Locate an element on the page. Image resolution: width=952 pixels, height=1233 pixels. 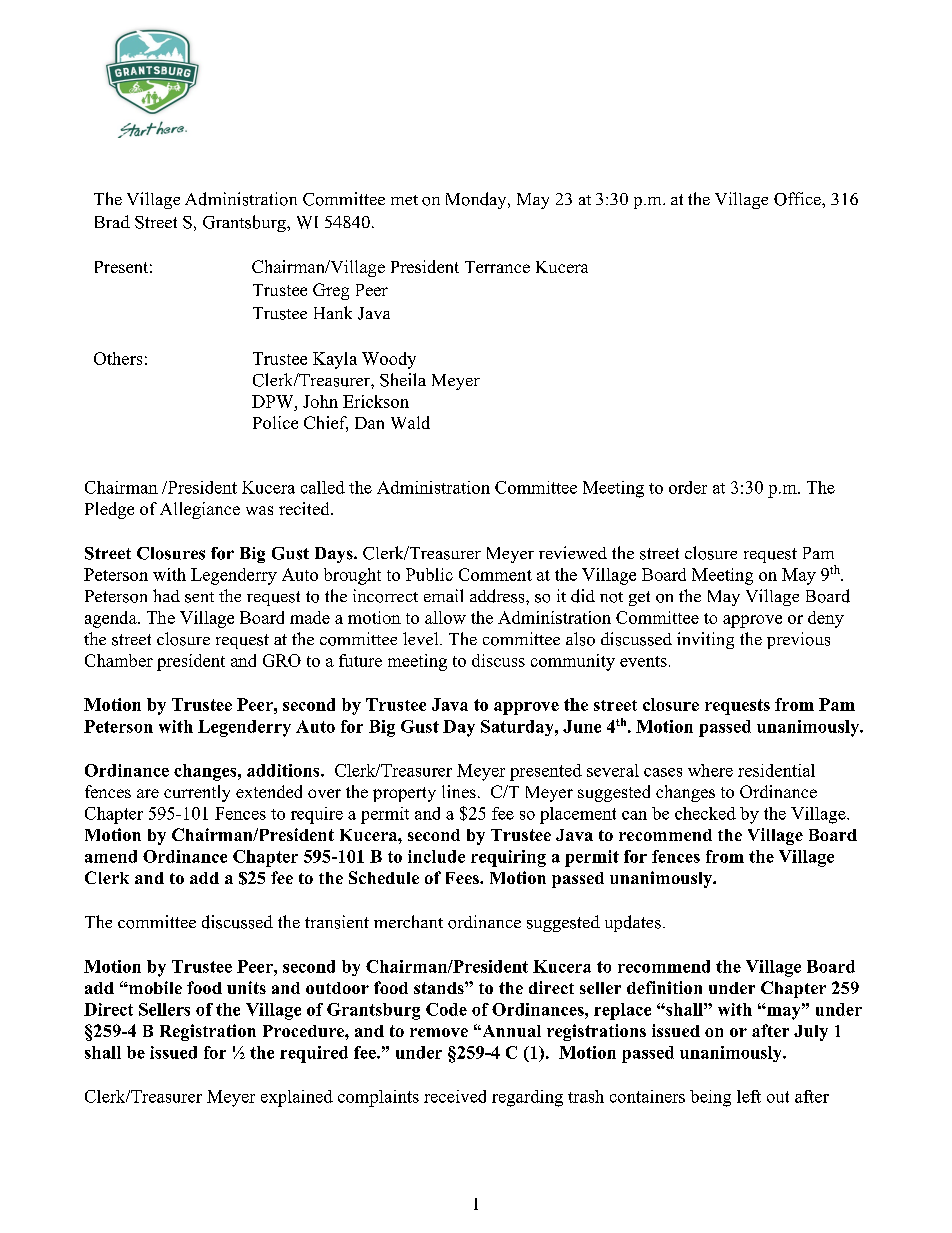
inviting is located at coordinates (705, 640).
